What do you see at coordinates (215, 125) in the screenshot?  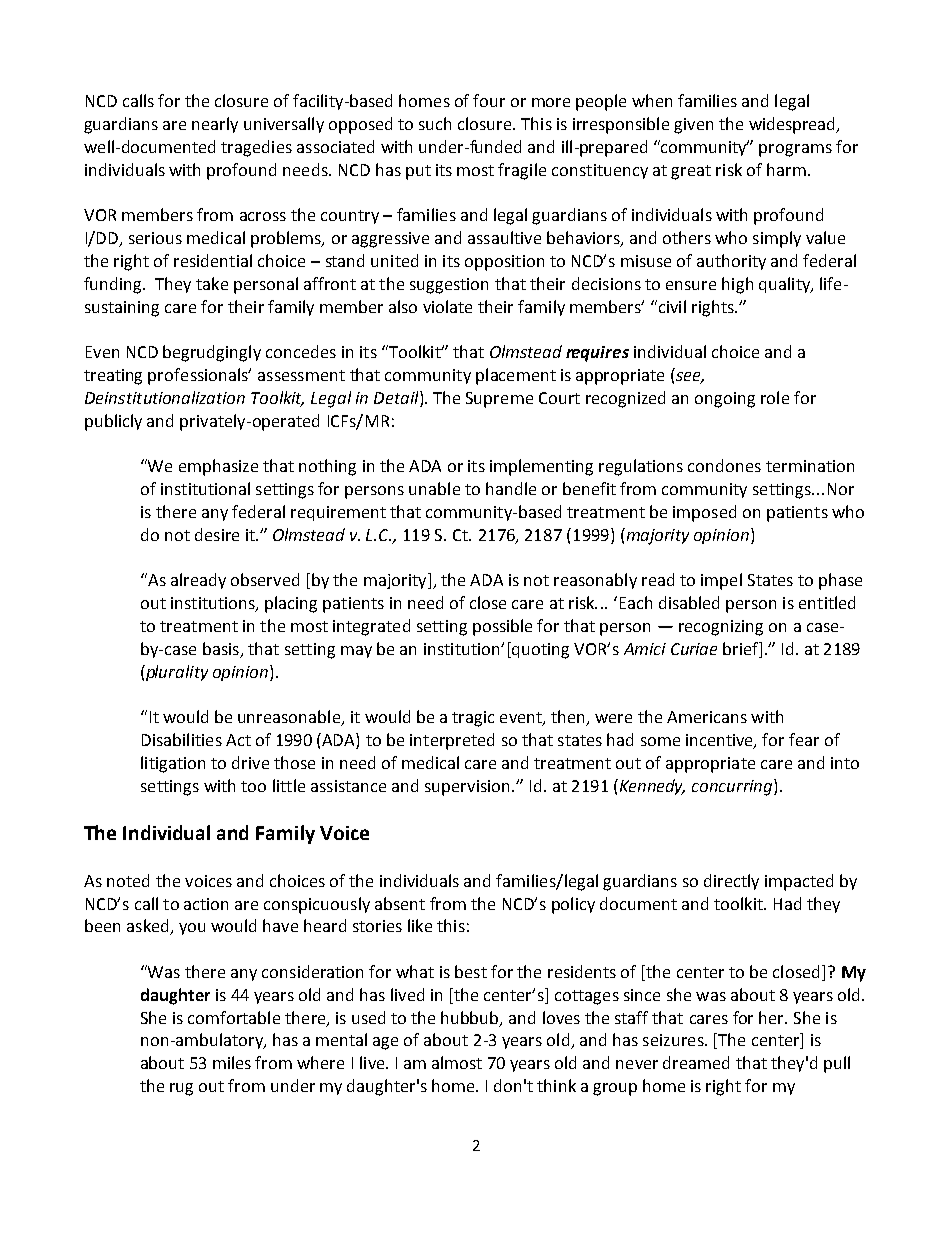 I see `nearly` at bounding box center [215, 125].
